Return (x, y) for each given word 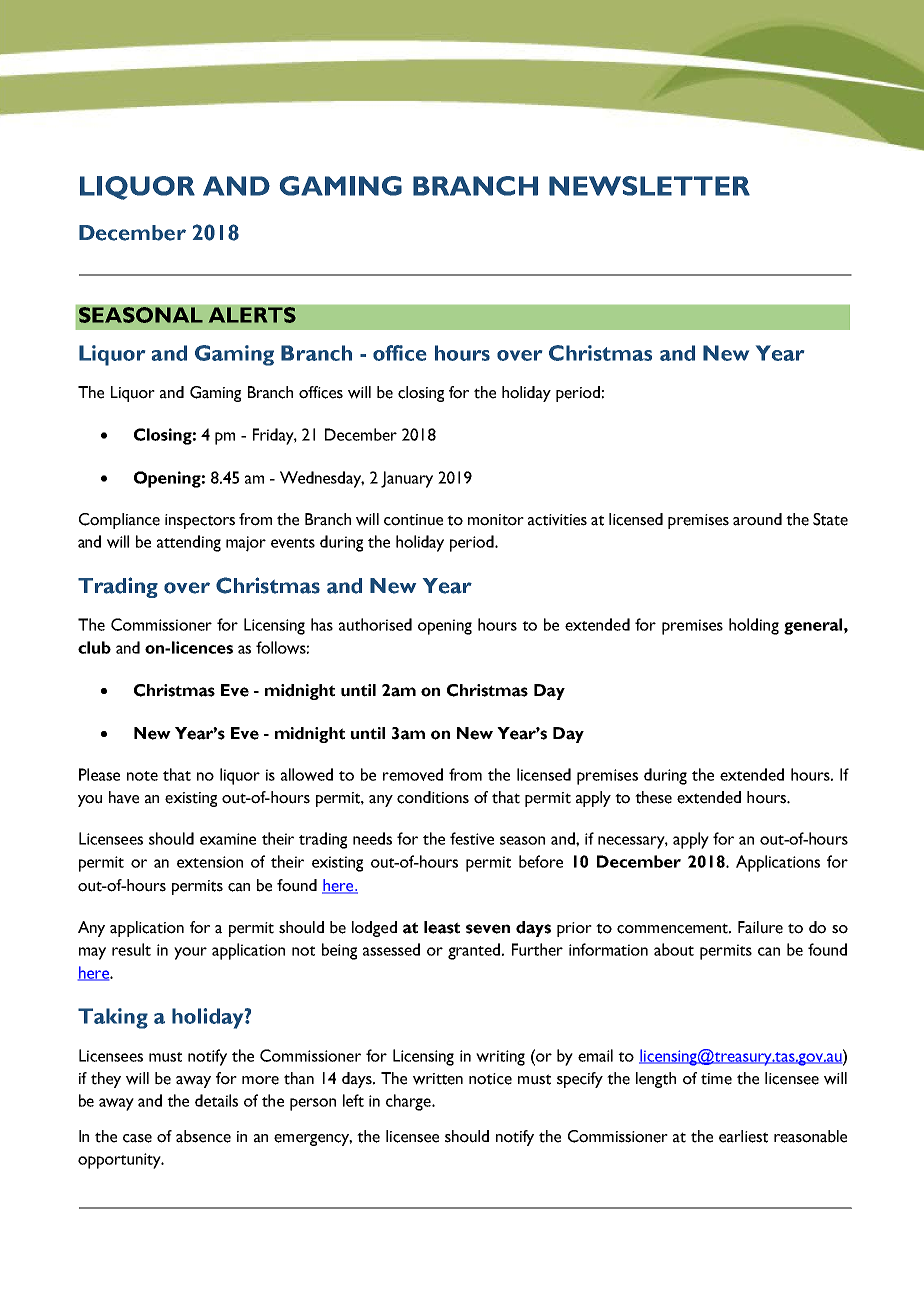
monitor (496, 520)
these (653, 797)
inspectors (200, 521)
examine (228, 839)
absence (203, 1136)
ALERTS (252, 315)
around (757, 519)
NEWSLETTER (649, 186)
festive (472, 838)
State (830, 519)
